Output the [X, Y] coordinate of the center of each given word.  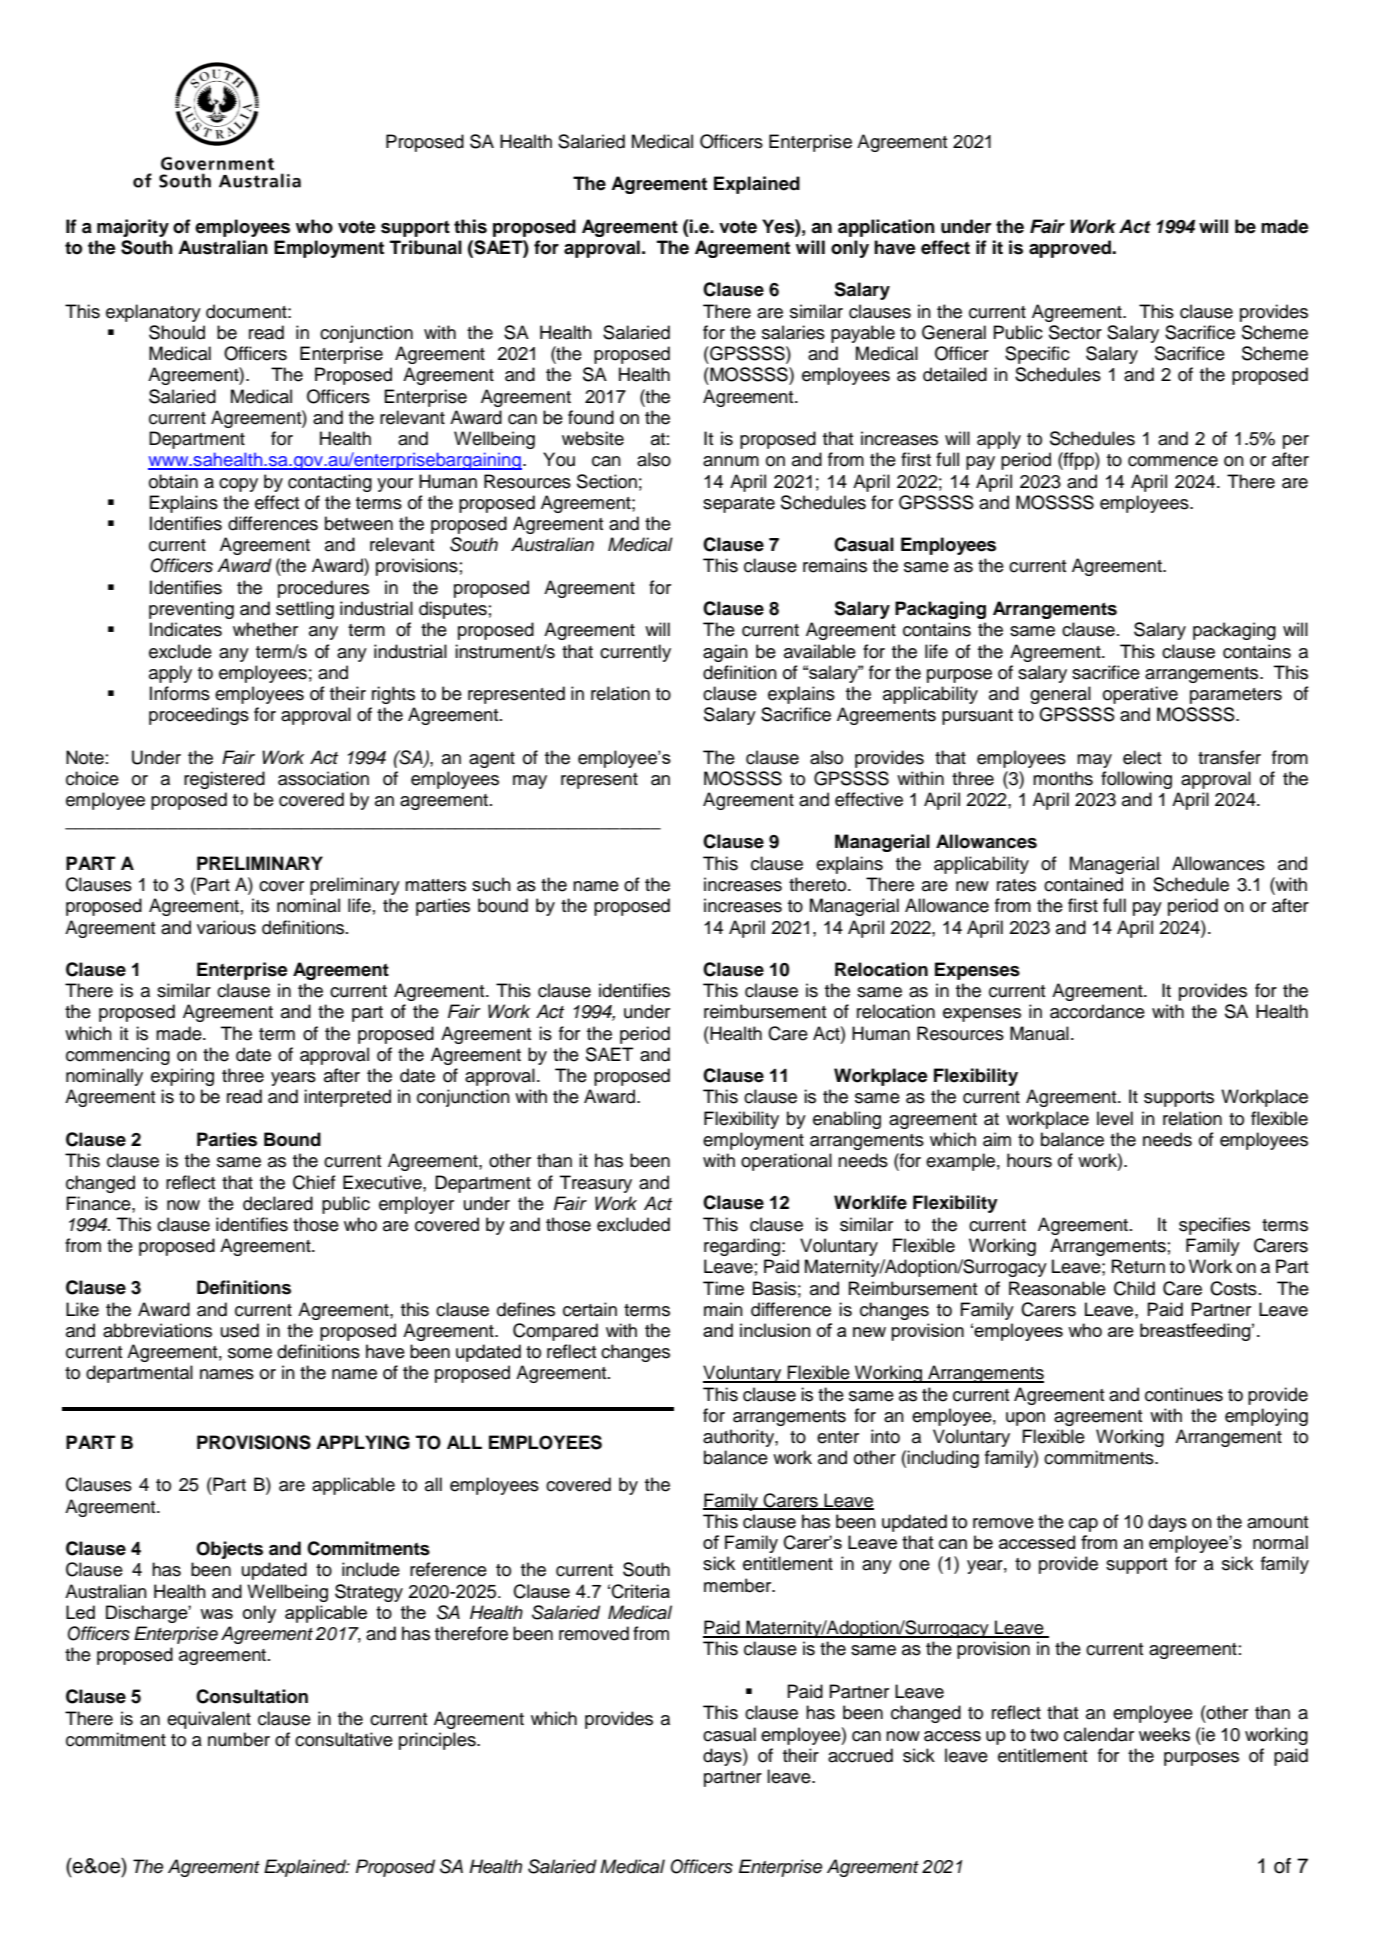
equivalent [209, 1720]
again [725, 653]
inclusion [775, 1330]
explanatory [153, 313]
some [250, 1353]
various [226, 927]
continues [1184, 1394]
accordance [1097, 1011]
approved [1071, 249]
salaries [793, 332]
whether [265, 629]
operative [1140, 695]
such [491, 884]
